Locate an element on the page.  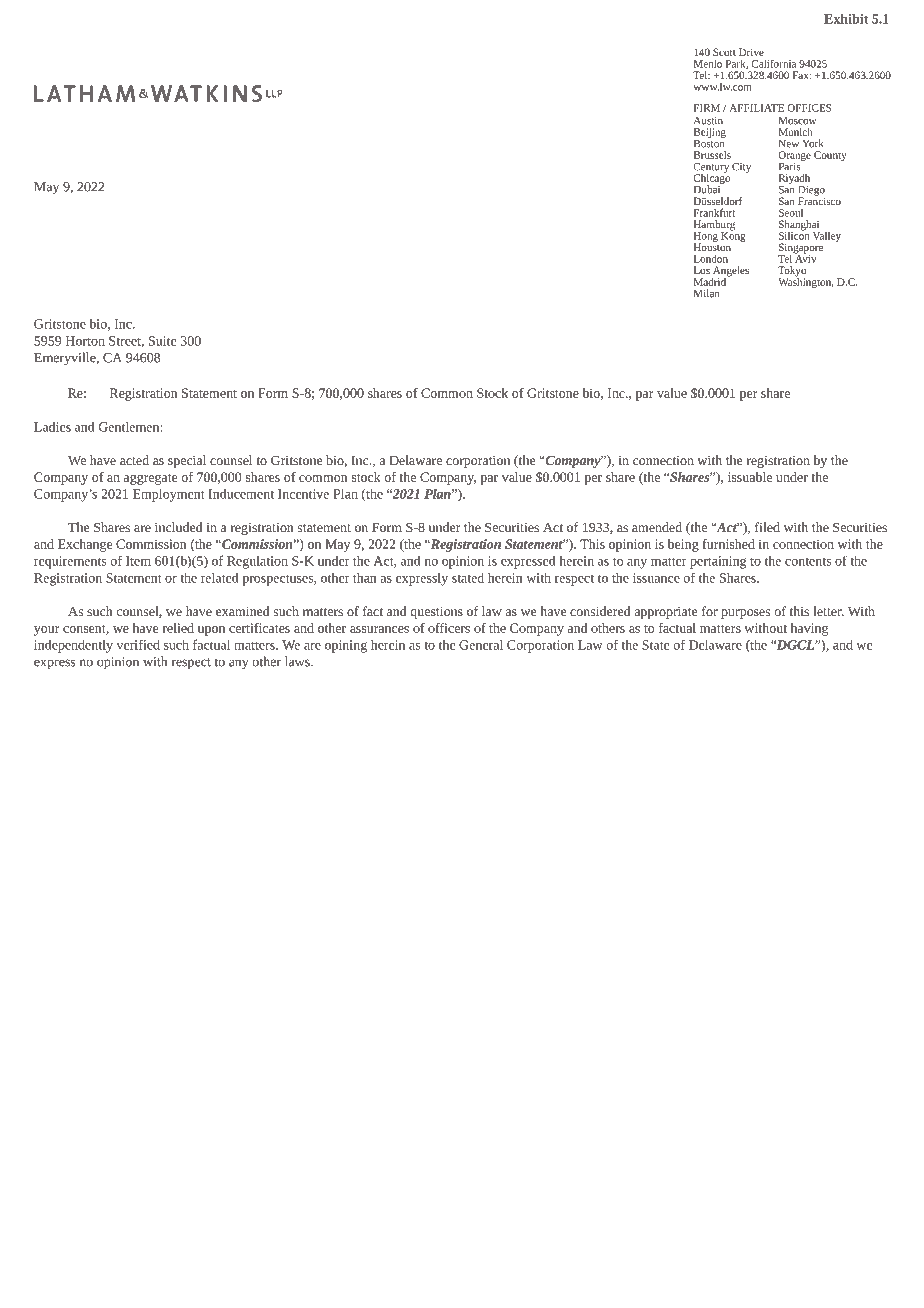
verified is located at coordinates (138, 644).
